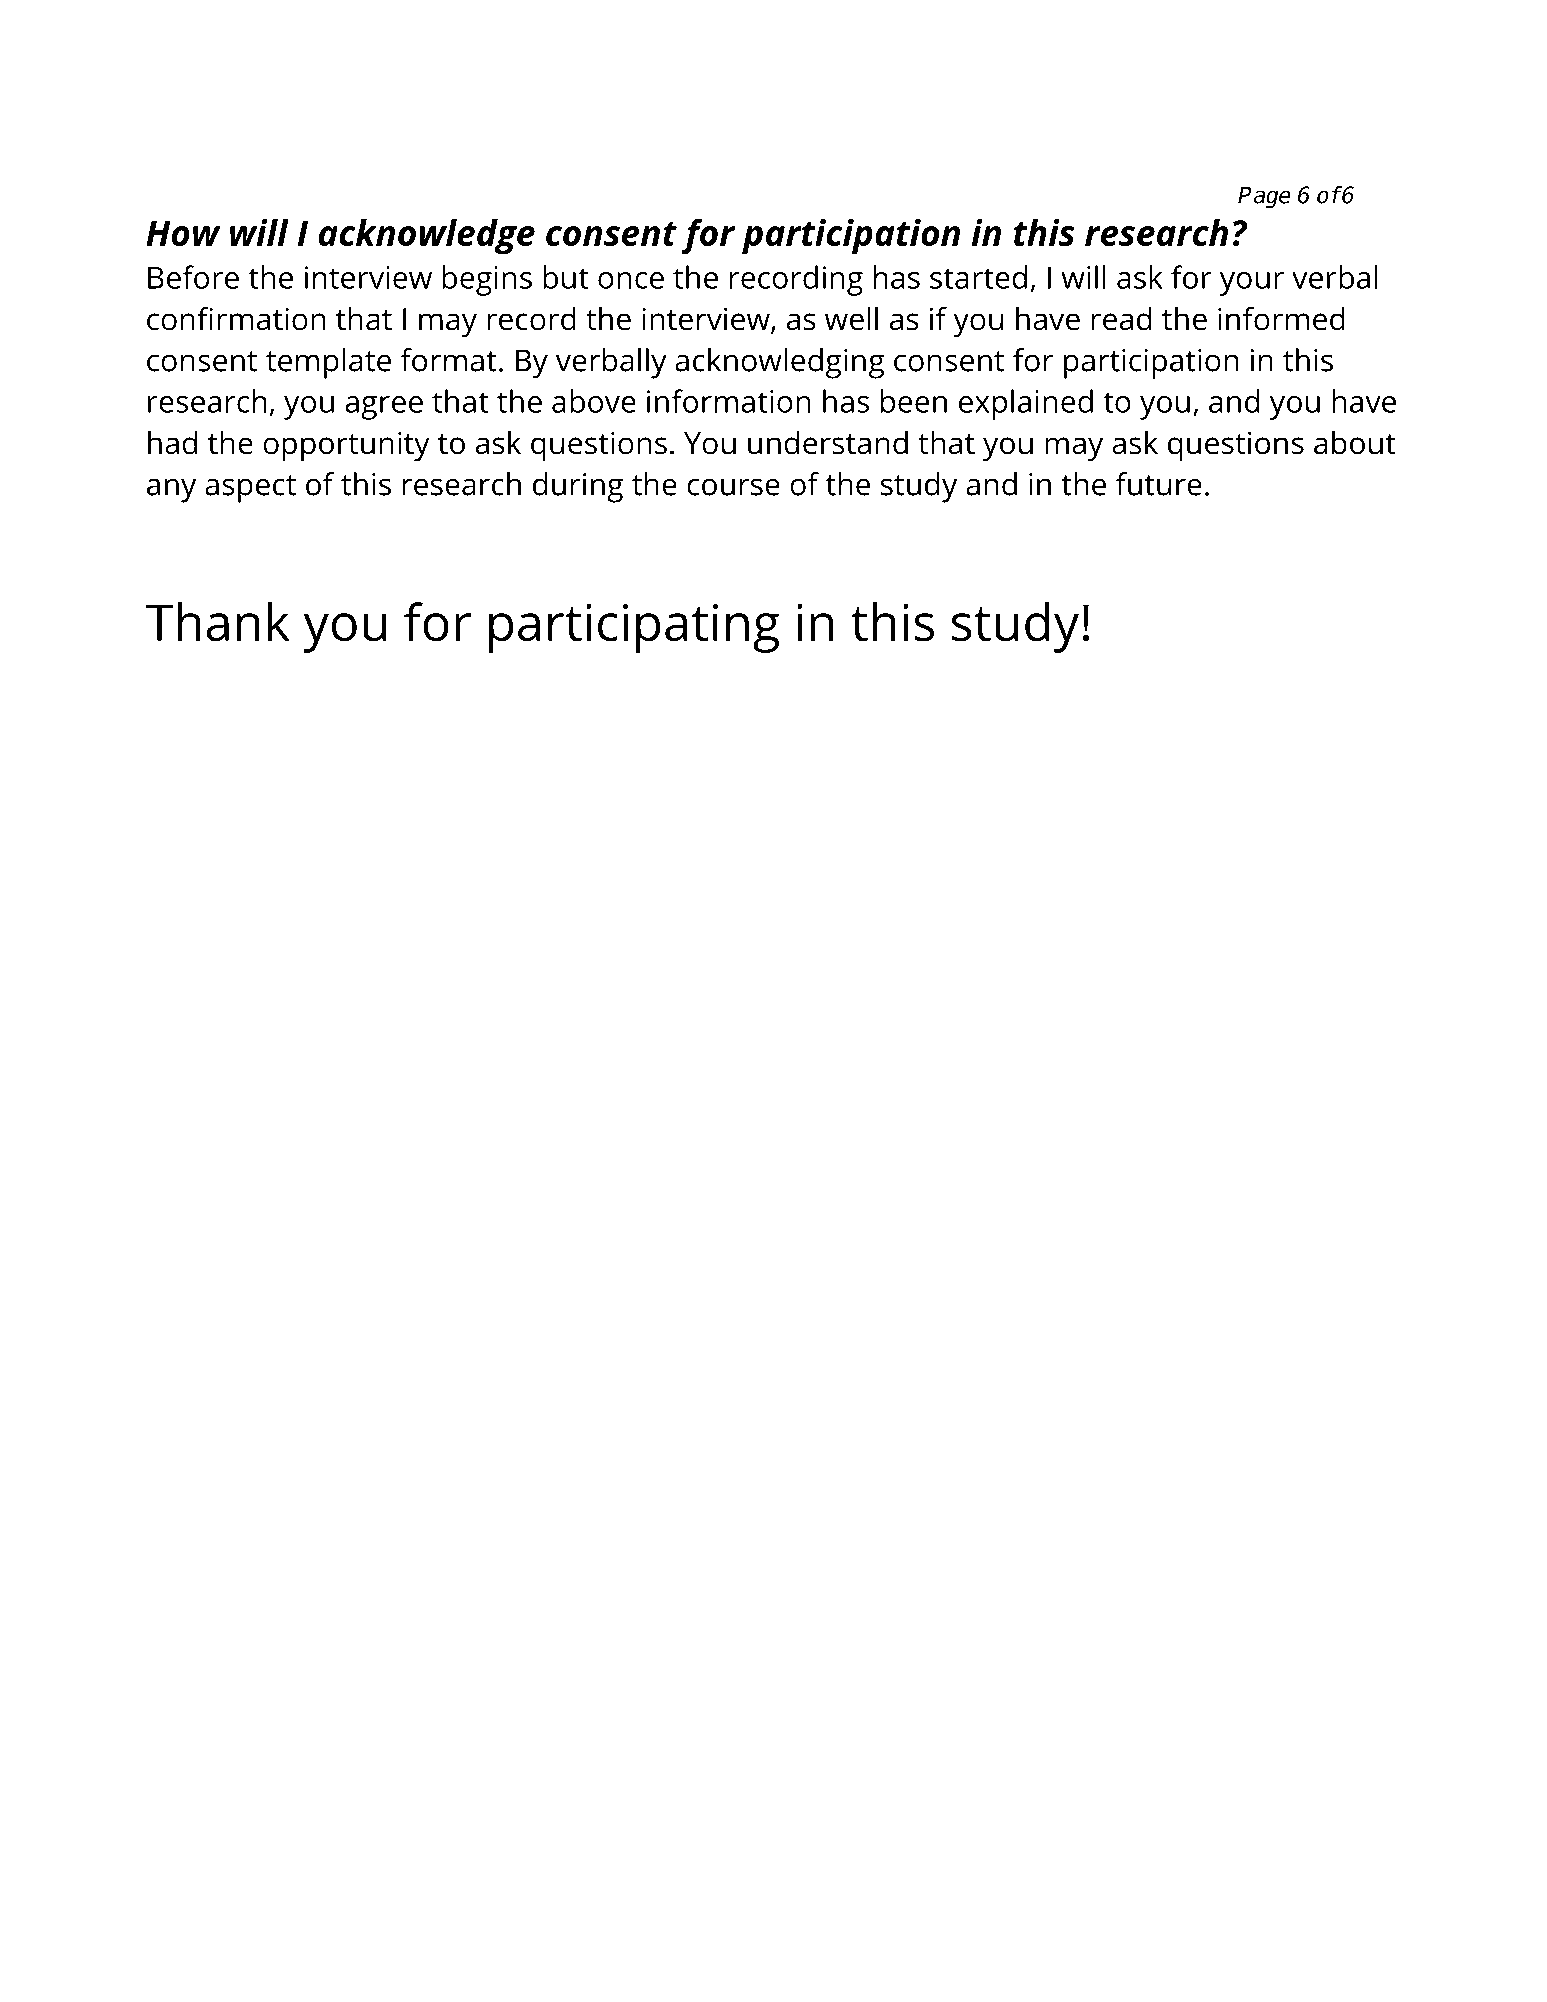  Describe the element at coordinates (634, 628) in the document. I see `participating` at that location.
